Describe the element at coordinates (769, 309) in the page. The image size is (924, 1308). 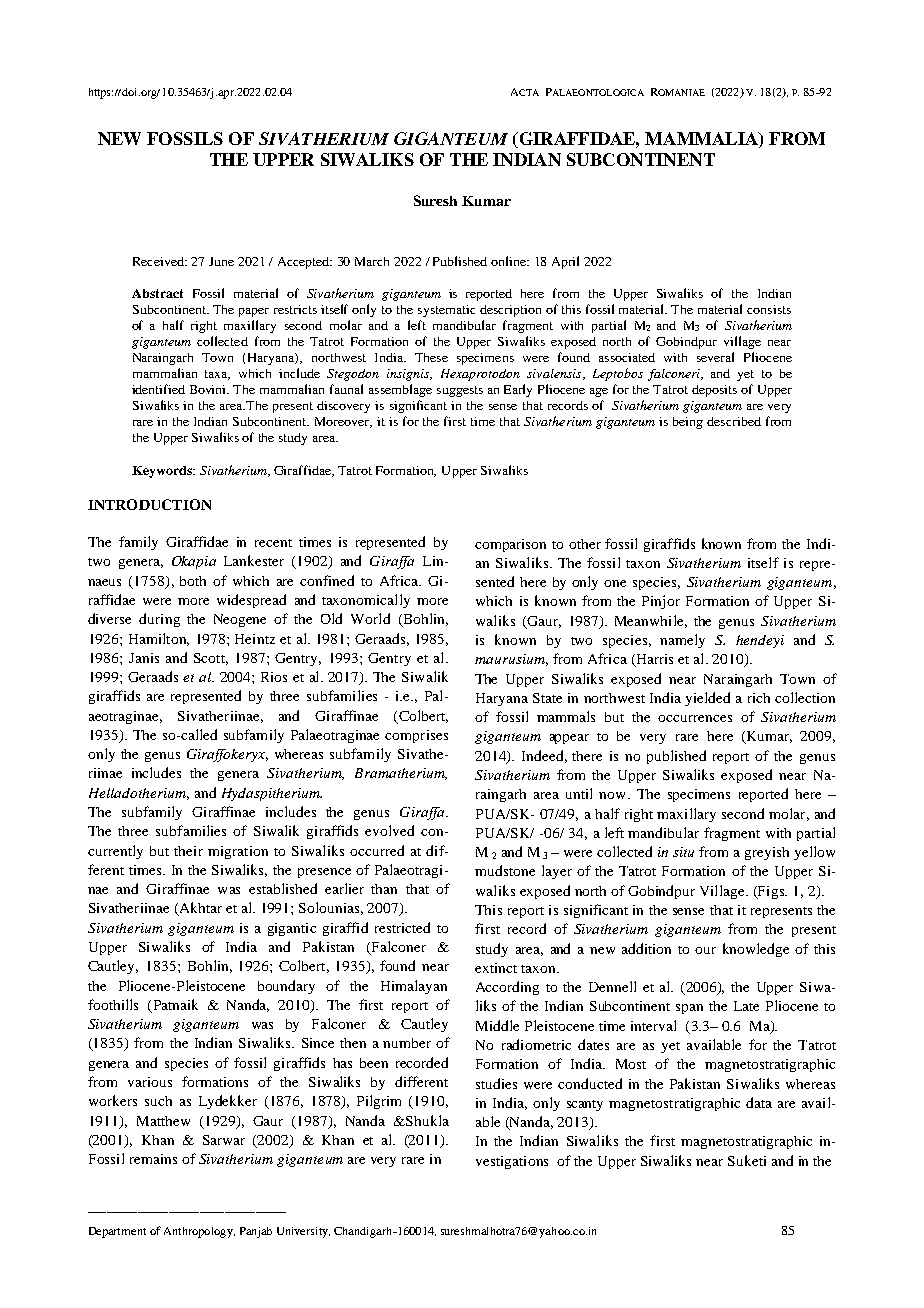
I see `consists` at that location.
